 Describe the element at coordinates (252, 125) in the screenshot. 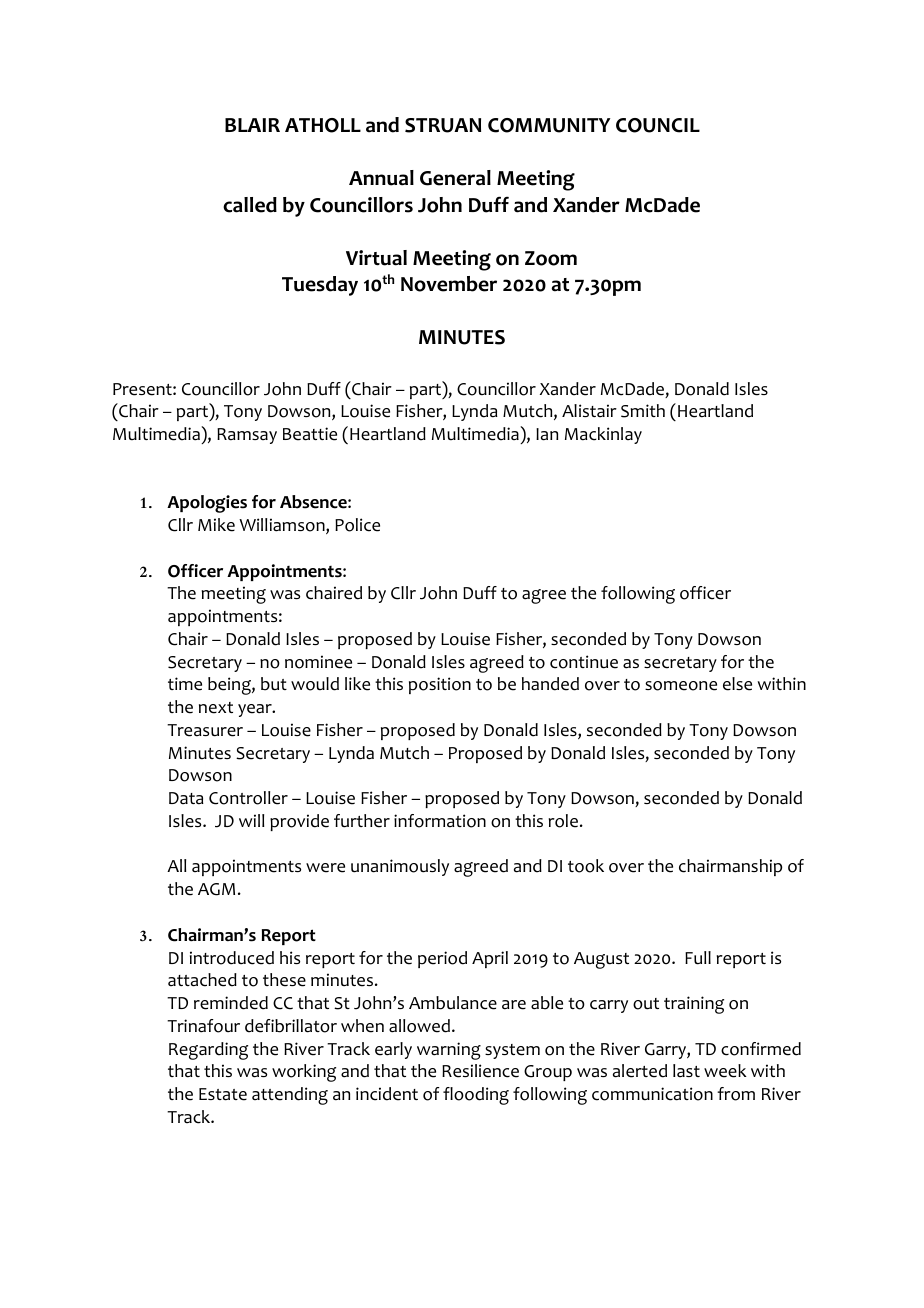

I see `BLAIR` at that location.
